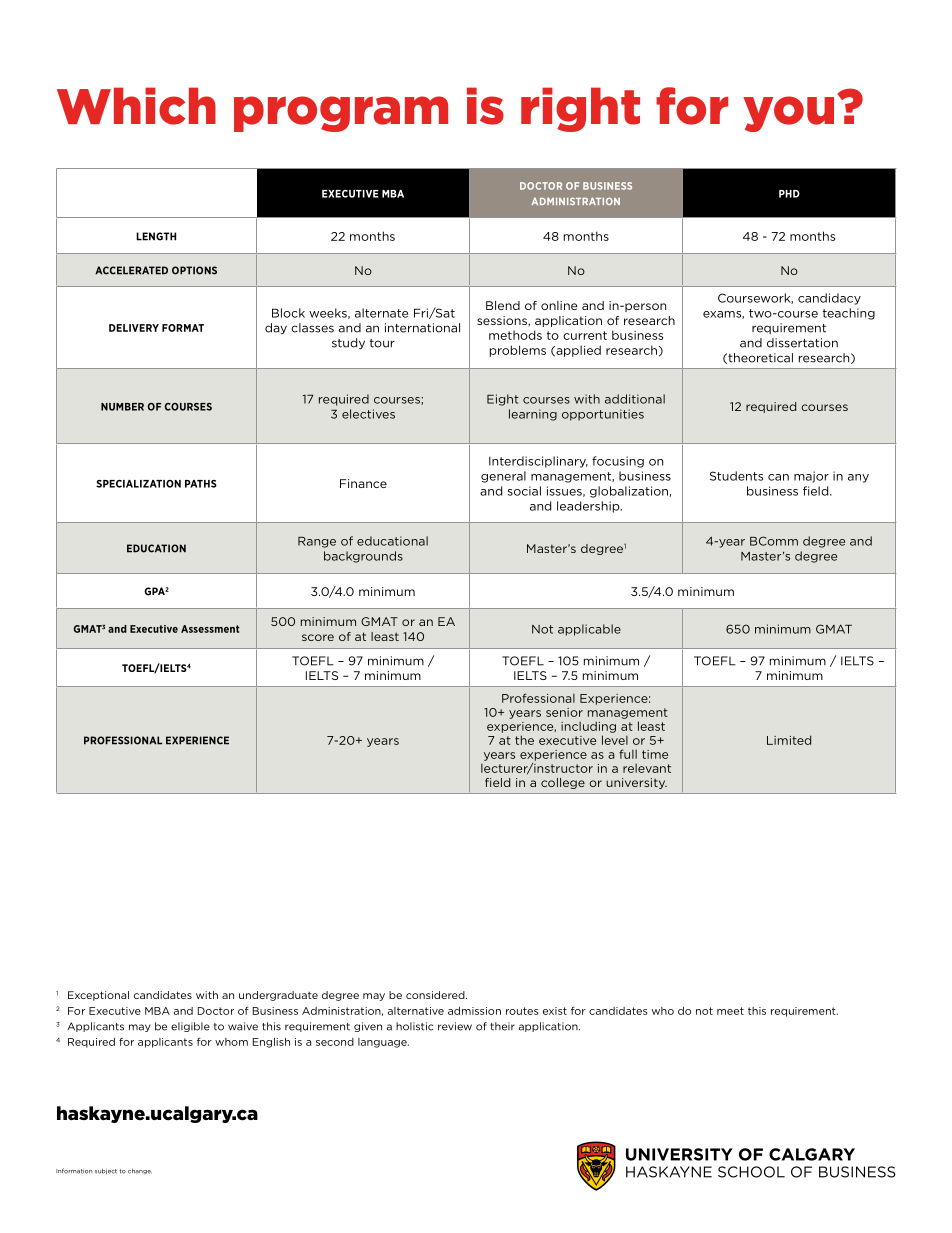 The width and height of the page is (952, 1233). I want to click on dissertation, so click(802, 343).
